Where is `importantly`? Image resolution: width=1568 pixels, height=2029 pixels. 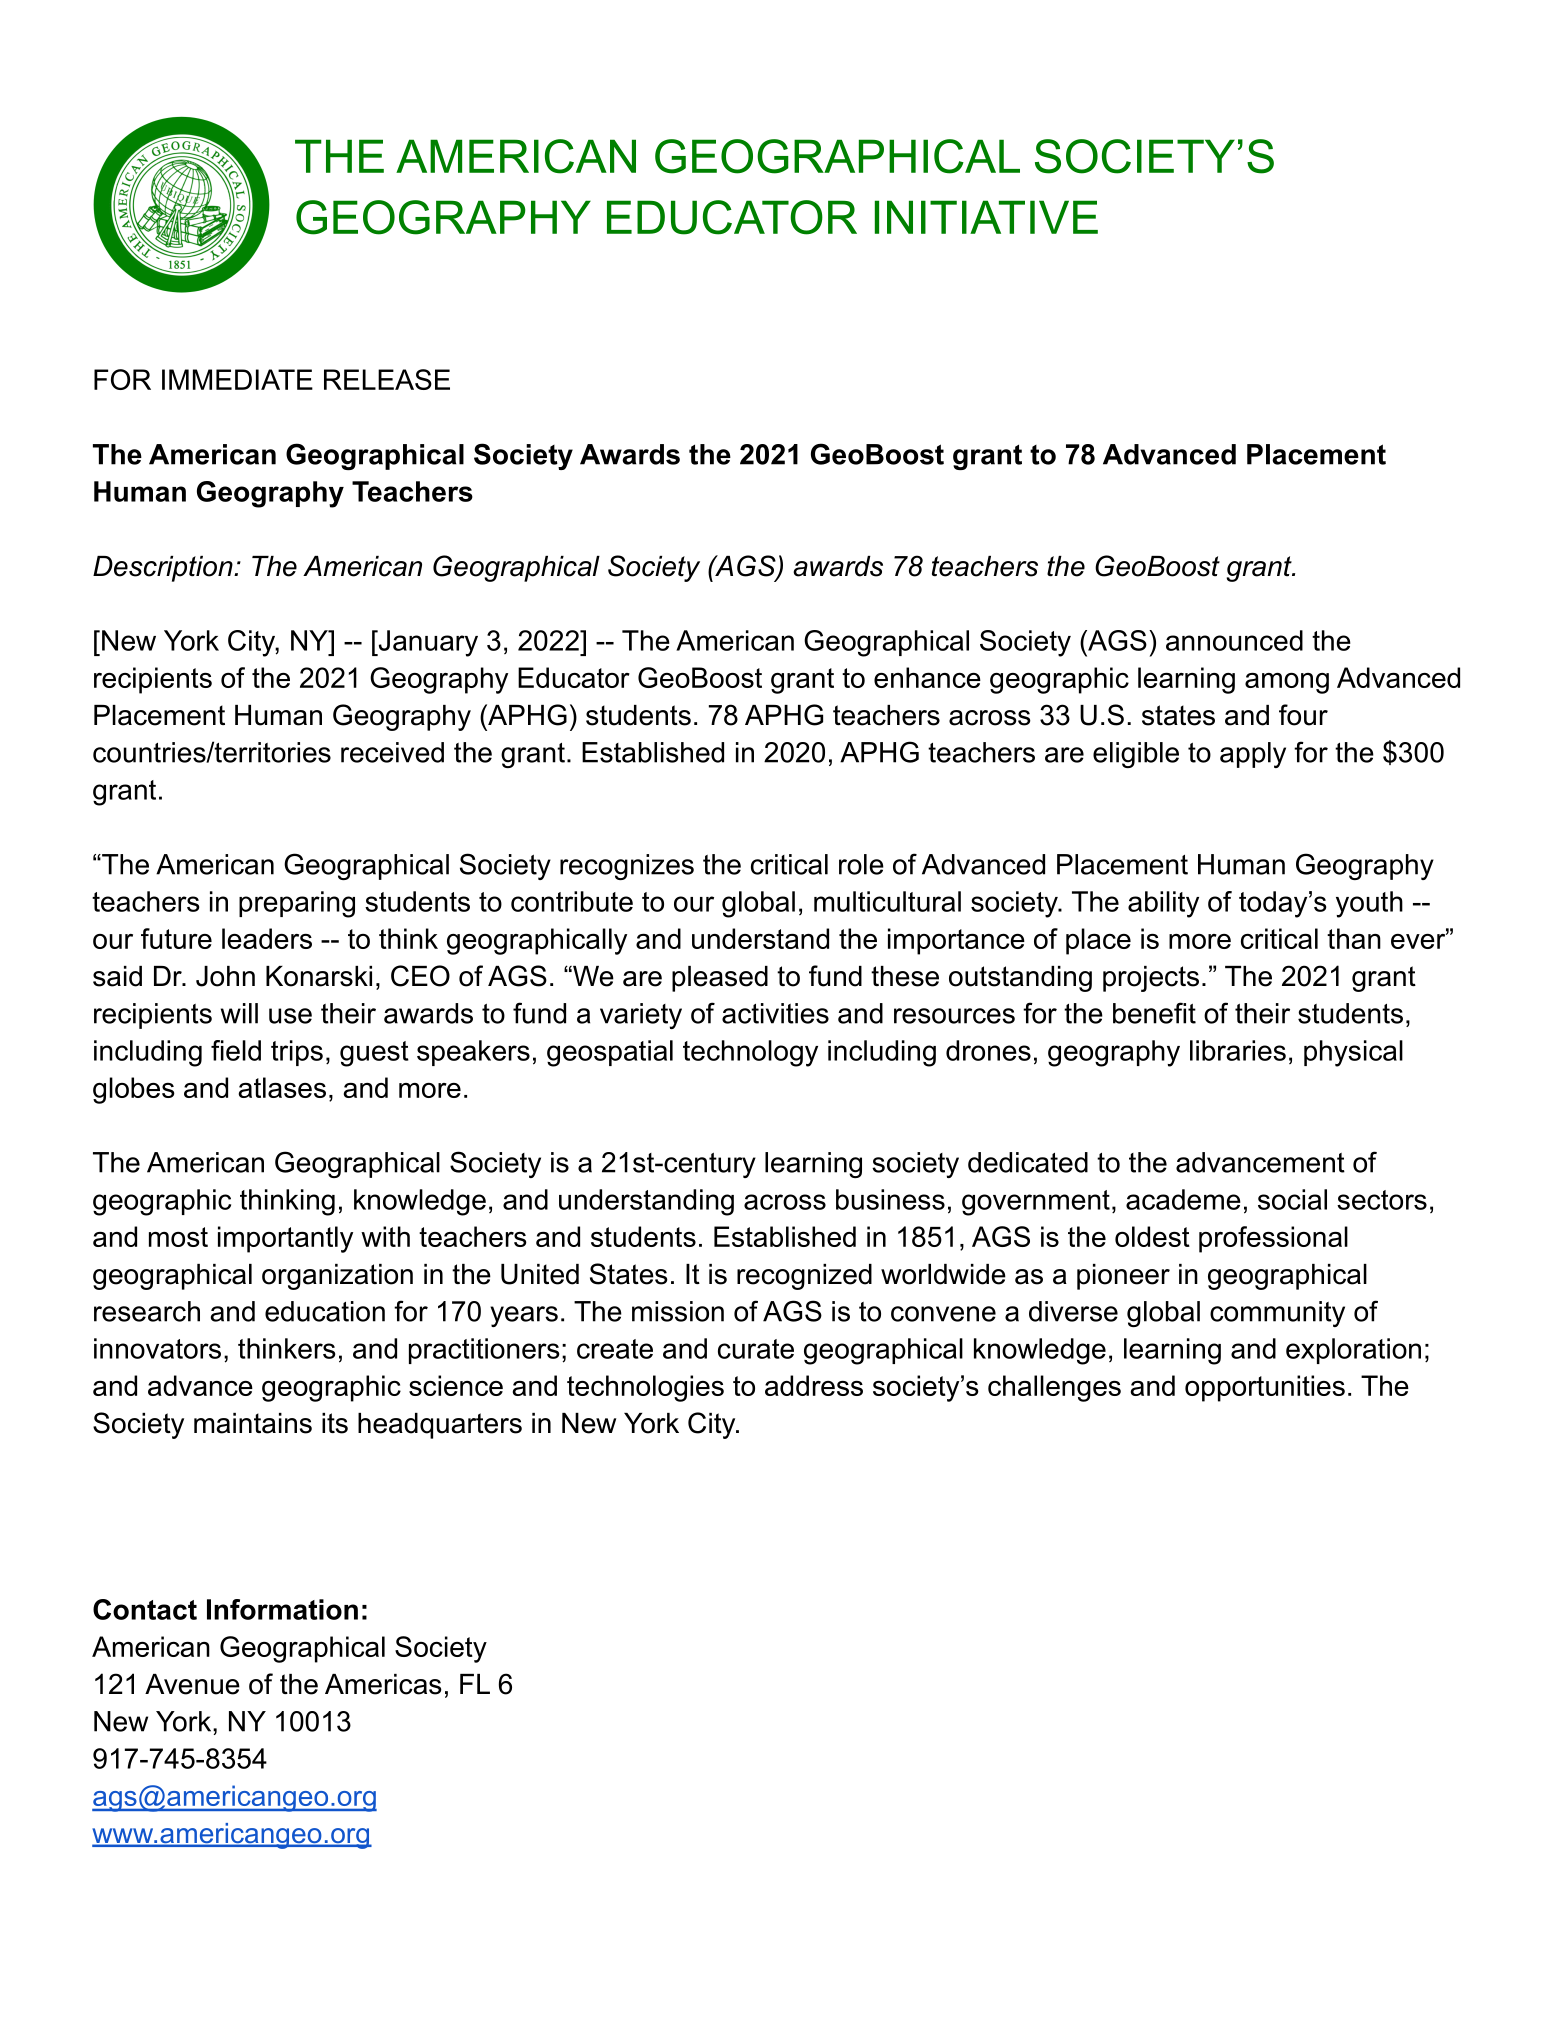 importantly is located at coordinates (285, 1239).
